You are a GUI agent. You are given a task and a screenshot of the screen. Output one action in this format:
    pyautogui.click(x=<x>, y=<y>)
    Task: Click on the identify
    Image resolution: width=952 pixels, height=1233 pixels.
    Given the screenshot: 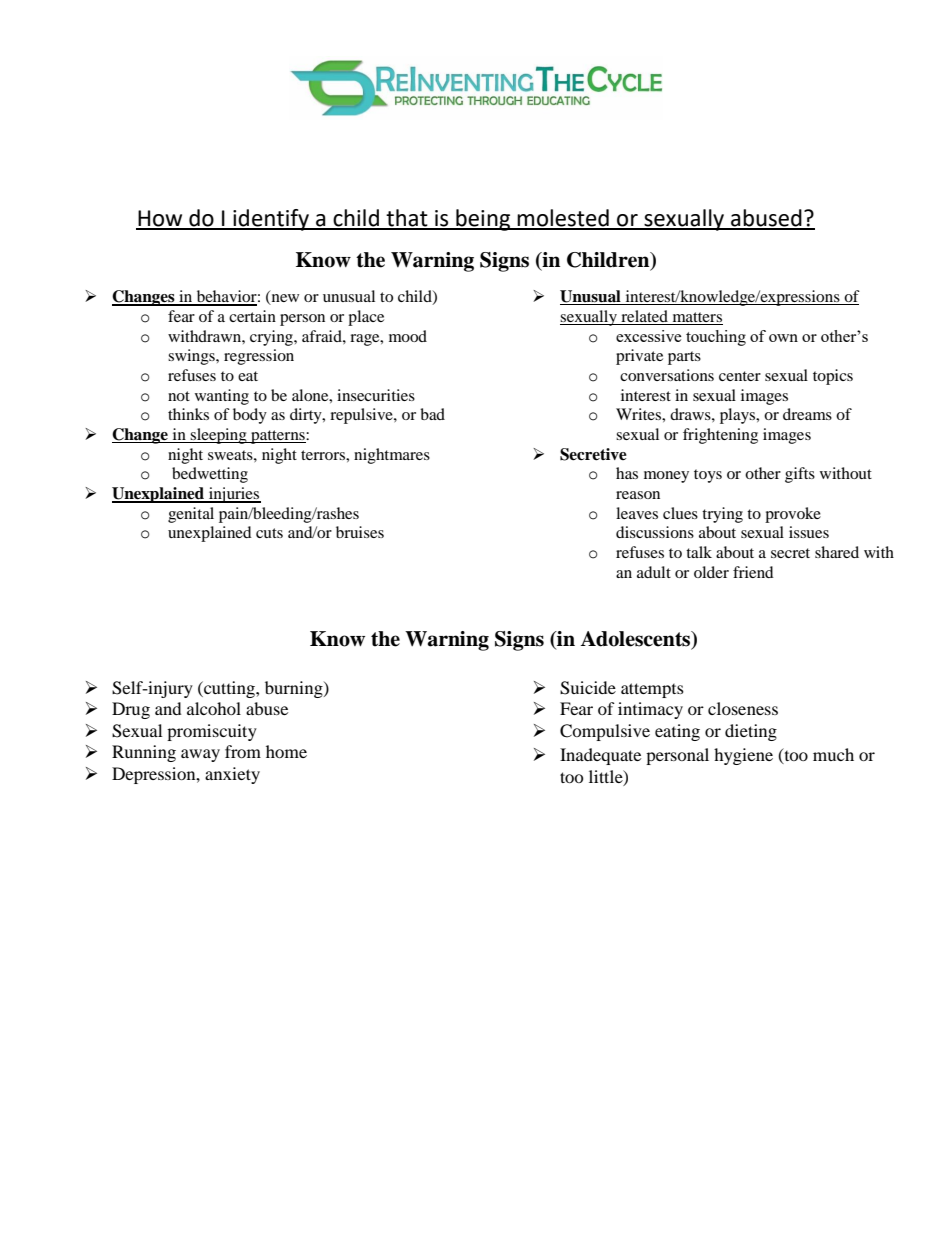 What is the action you would take?
    pyautogui.click(x=271, y=220)
